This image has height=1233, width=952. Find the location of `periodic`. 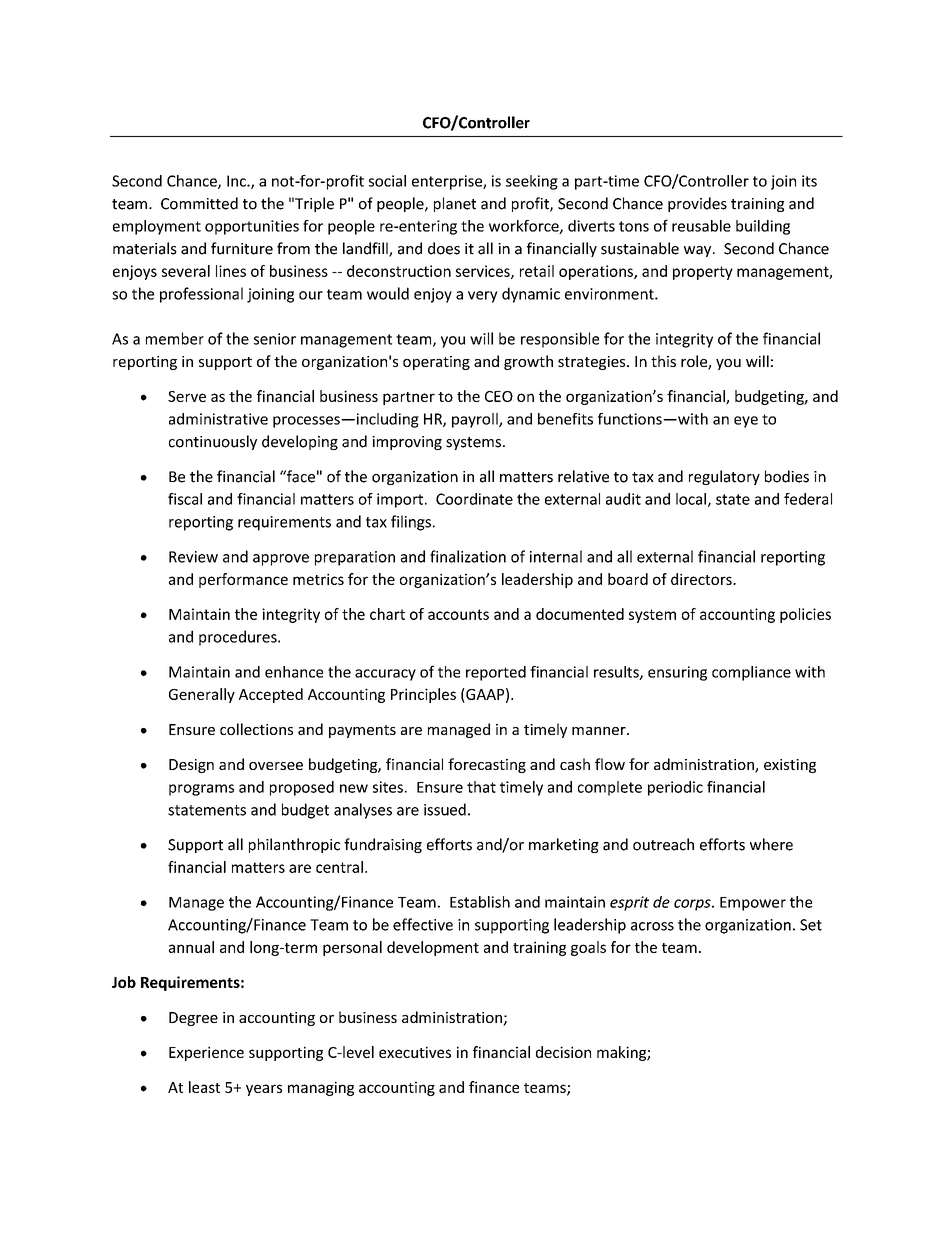

periodic is located at coordinates (675, 788).
